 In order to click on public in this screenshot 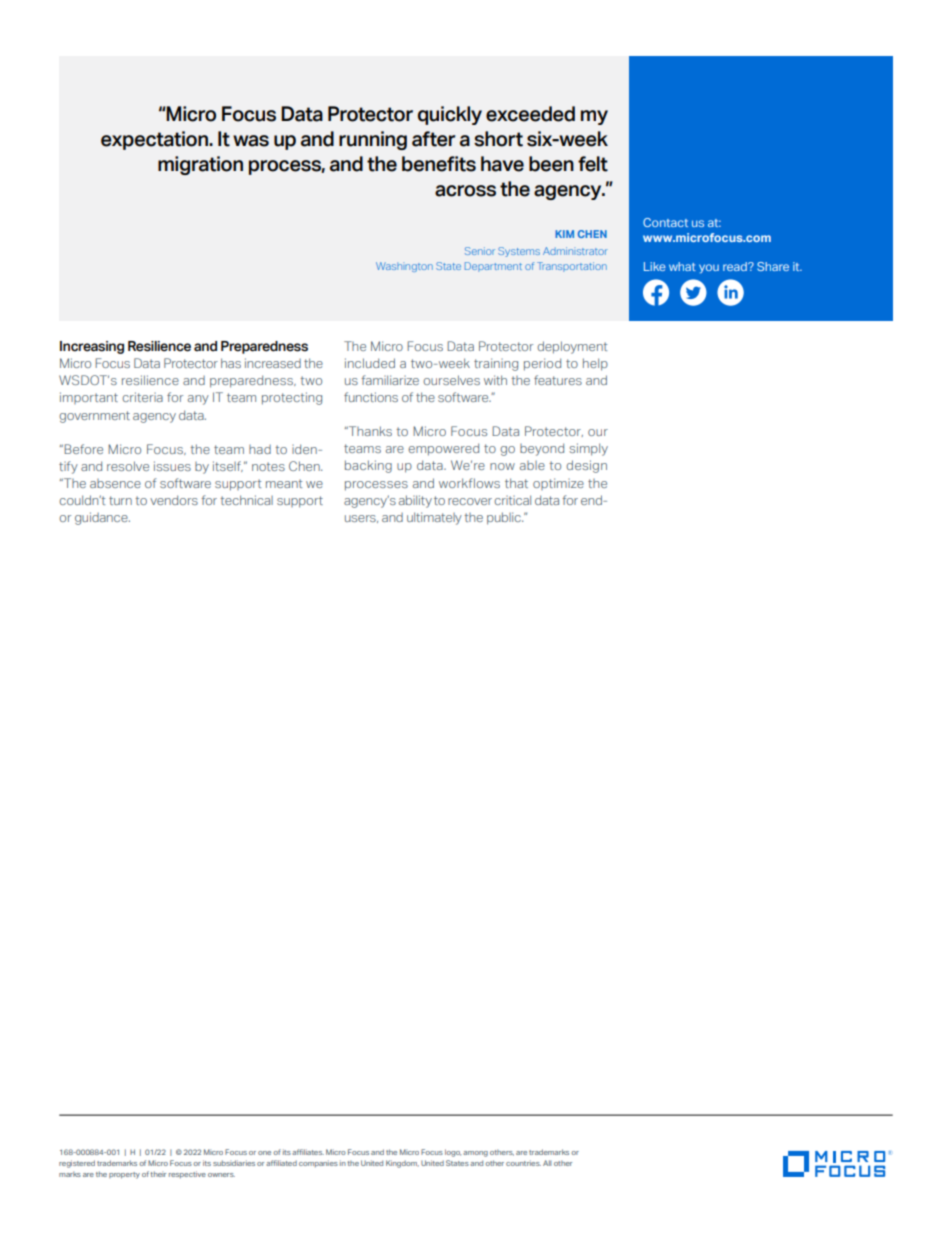, I will do `click(505, 518)`.
